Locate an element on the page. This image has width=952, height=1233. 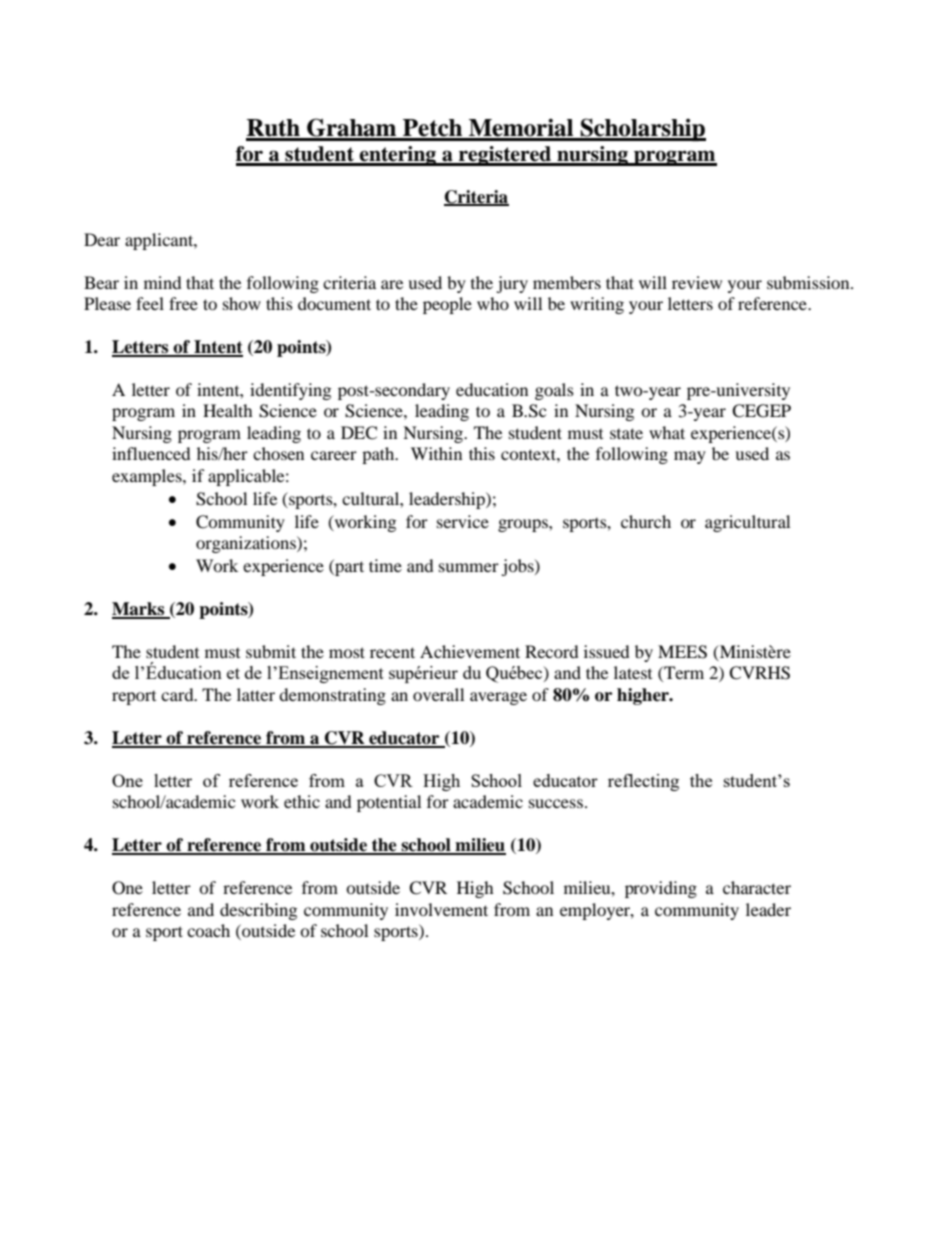
coach is located at coordinates (208, 930).
